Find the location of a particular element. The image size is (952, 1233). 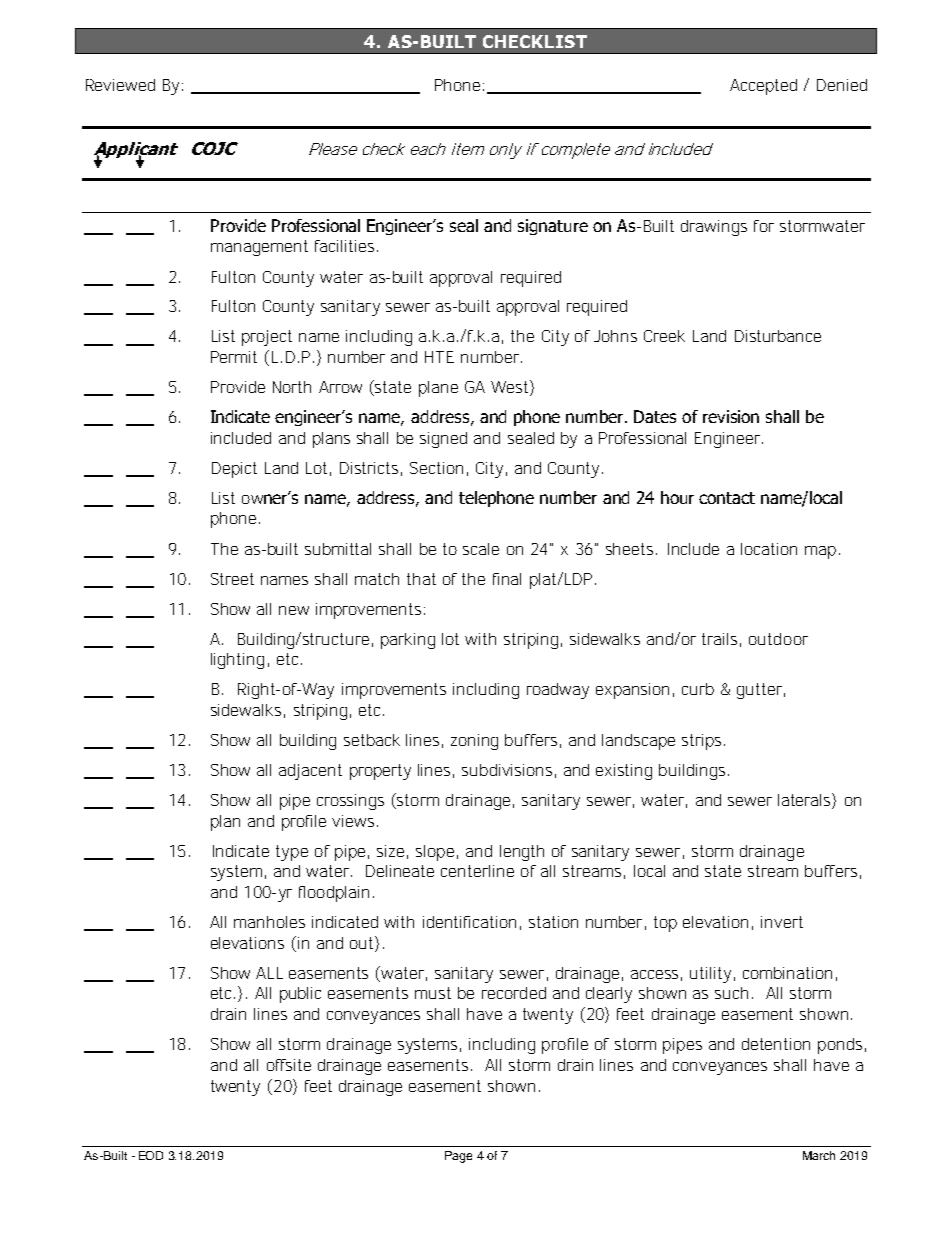

signed is located at coordinates (443, 440).
